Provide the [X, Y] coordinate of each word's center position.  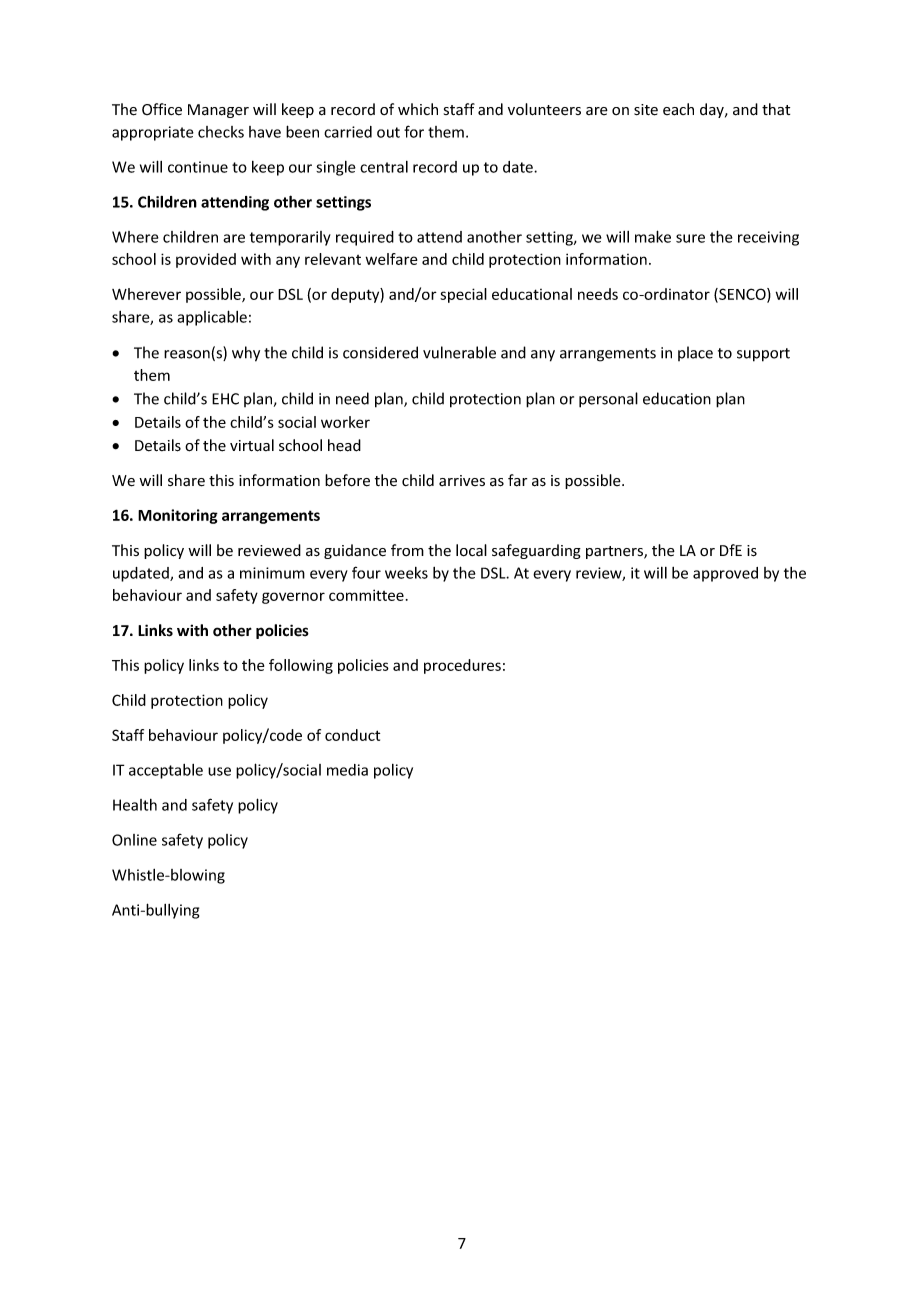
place [695, 353]
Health [135, 805]
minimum [272, 573]
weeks [406, 573]
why [246, 354]
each [678, 109]
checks [221, 132]
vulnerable [459, 352]
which [418, 109]
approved [725, 574]
